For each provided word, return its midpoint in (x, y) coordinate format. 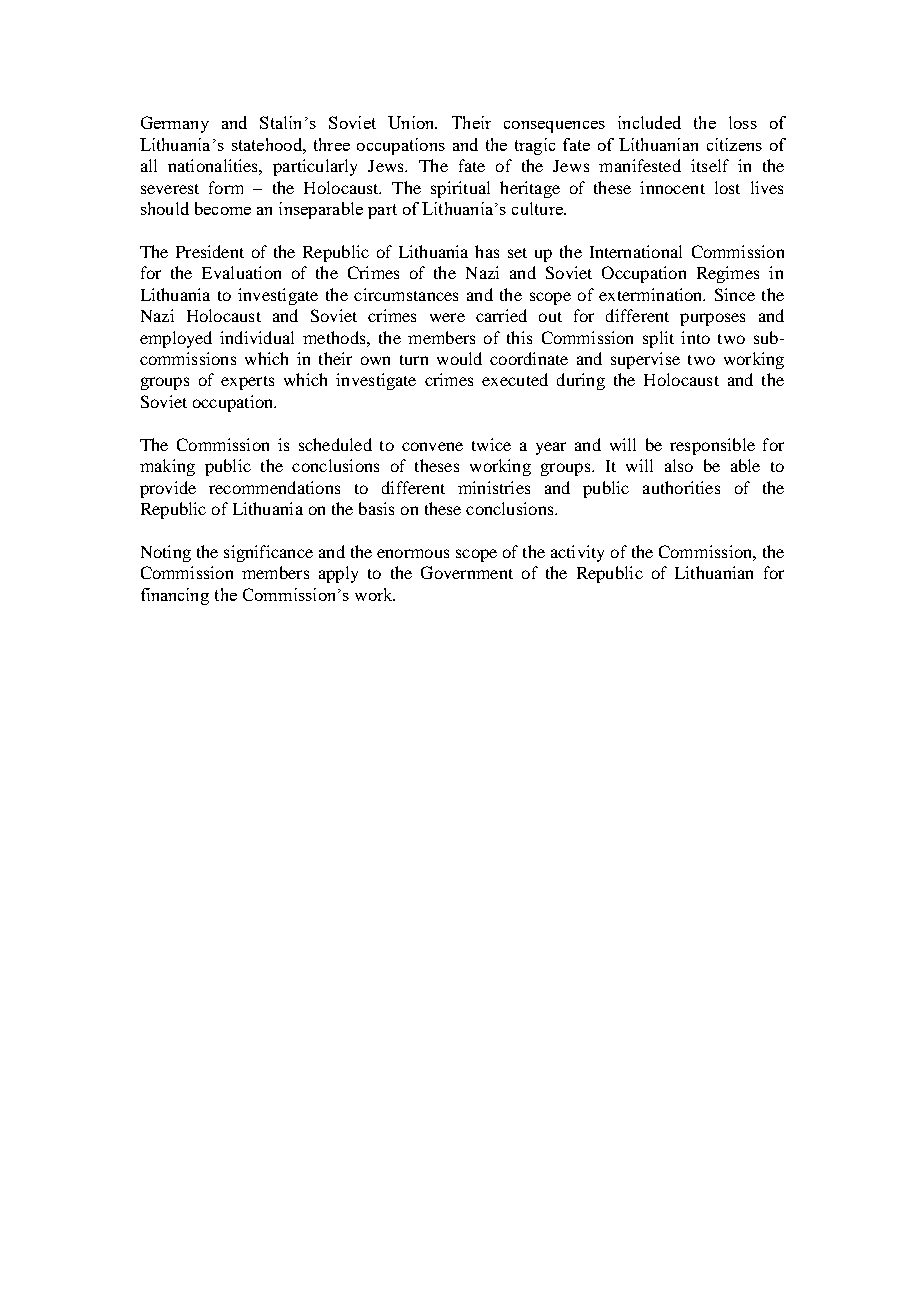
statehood (268, 144)
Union (412, 122)
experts (247, 383)
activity (577, 553)
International (636, 251)
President (210, 251)
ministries (494, 487)
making (167, 467)
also (679, 465)
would (459, 358)
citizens (734, 144)
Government (467, 572)
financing (175, 596)
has (487, 251)
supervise (645, 360)
